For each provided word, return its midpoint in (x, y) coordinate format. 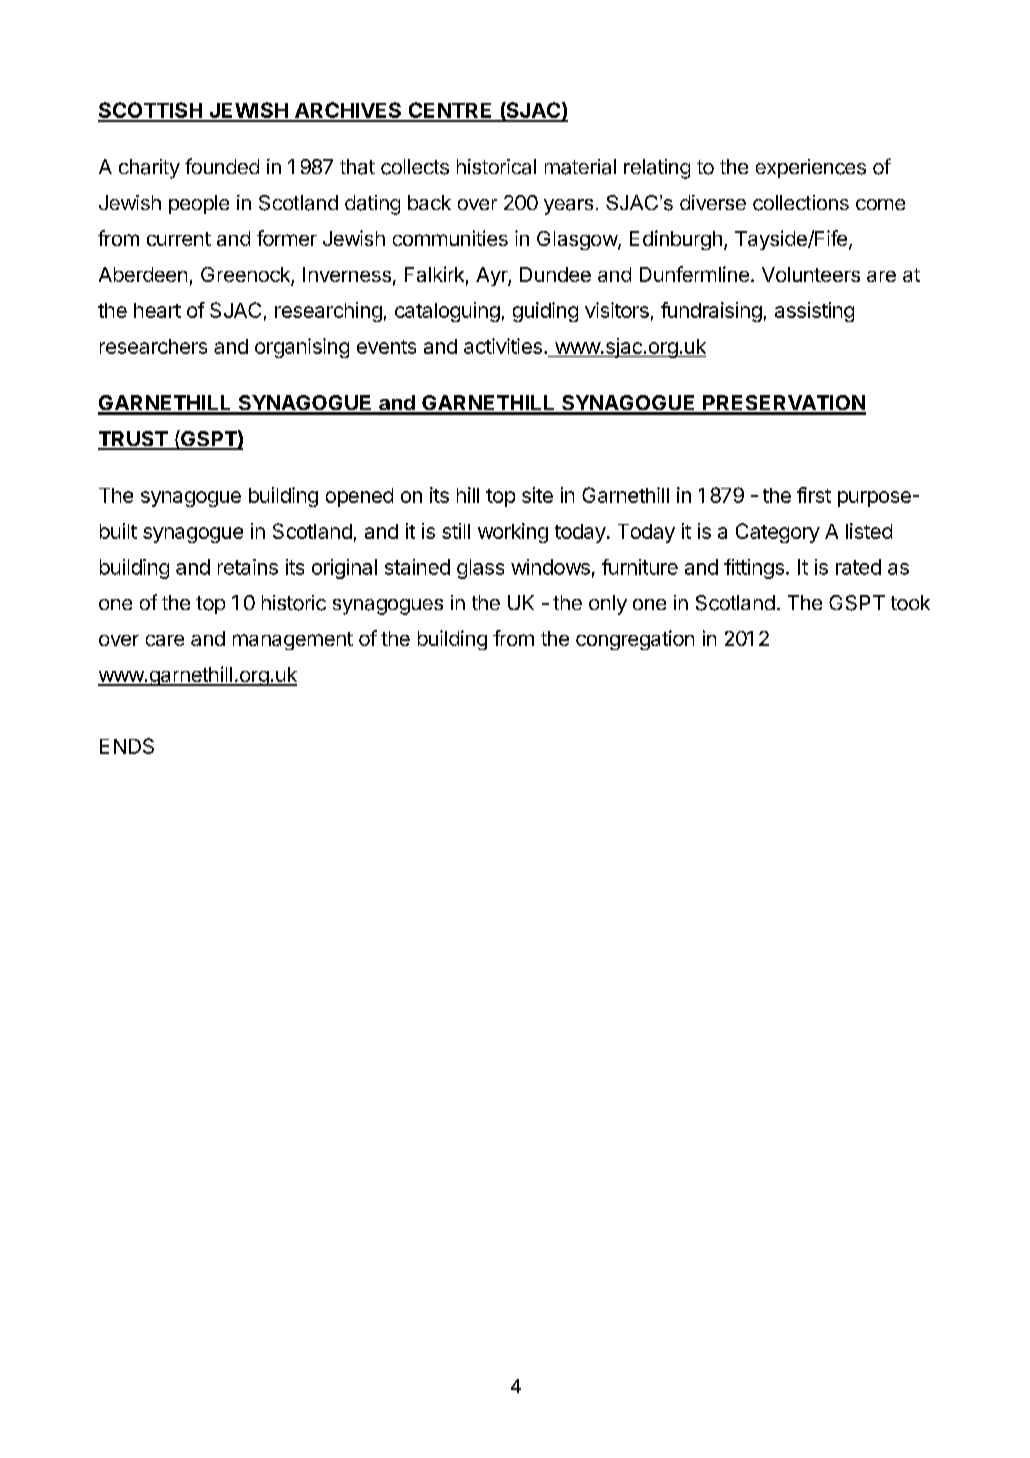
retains (248, 567)
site (537, 495)
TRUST (133, 440)
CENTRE (450, 111)
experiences (811, 168)
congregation (635, 640)
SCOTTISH (151, 111)
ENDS (127, 746)
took (910, 603)
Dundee (555, 274)
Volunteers (811, 274)
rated (858, 567)
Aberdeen (143, 274)
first (814, 495)
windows (550, 567)
